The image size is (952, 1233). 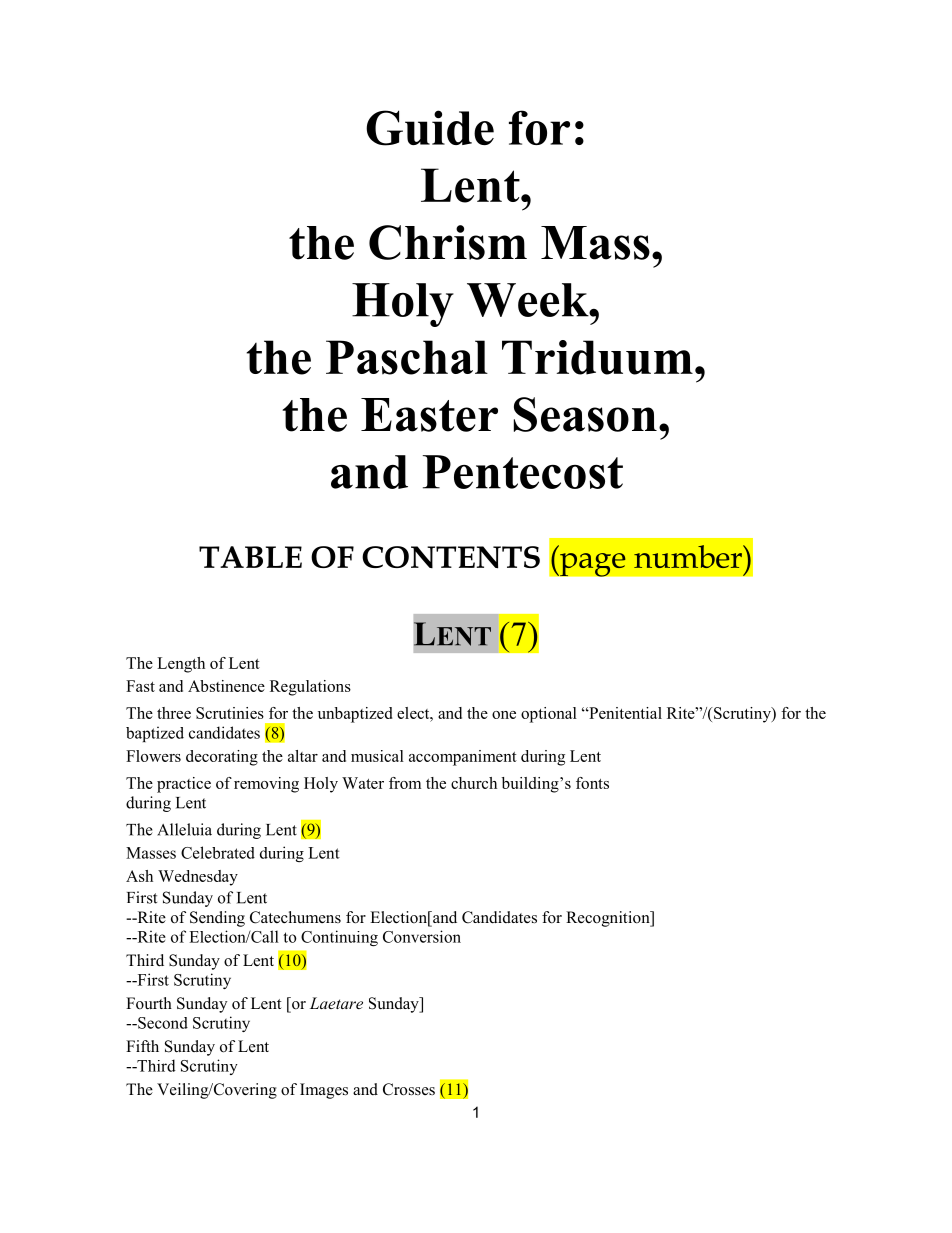 I want to click on Chrism, so click(x=448, y=242).
